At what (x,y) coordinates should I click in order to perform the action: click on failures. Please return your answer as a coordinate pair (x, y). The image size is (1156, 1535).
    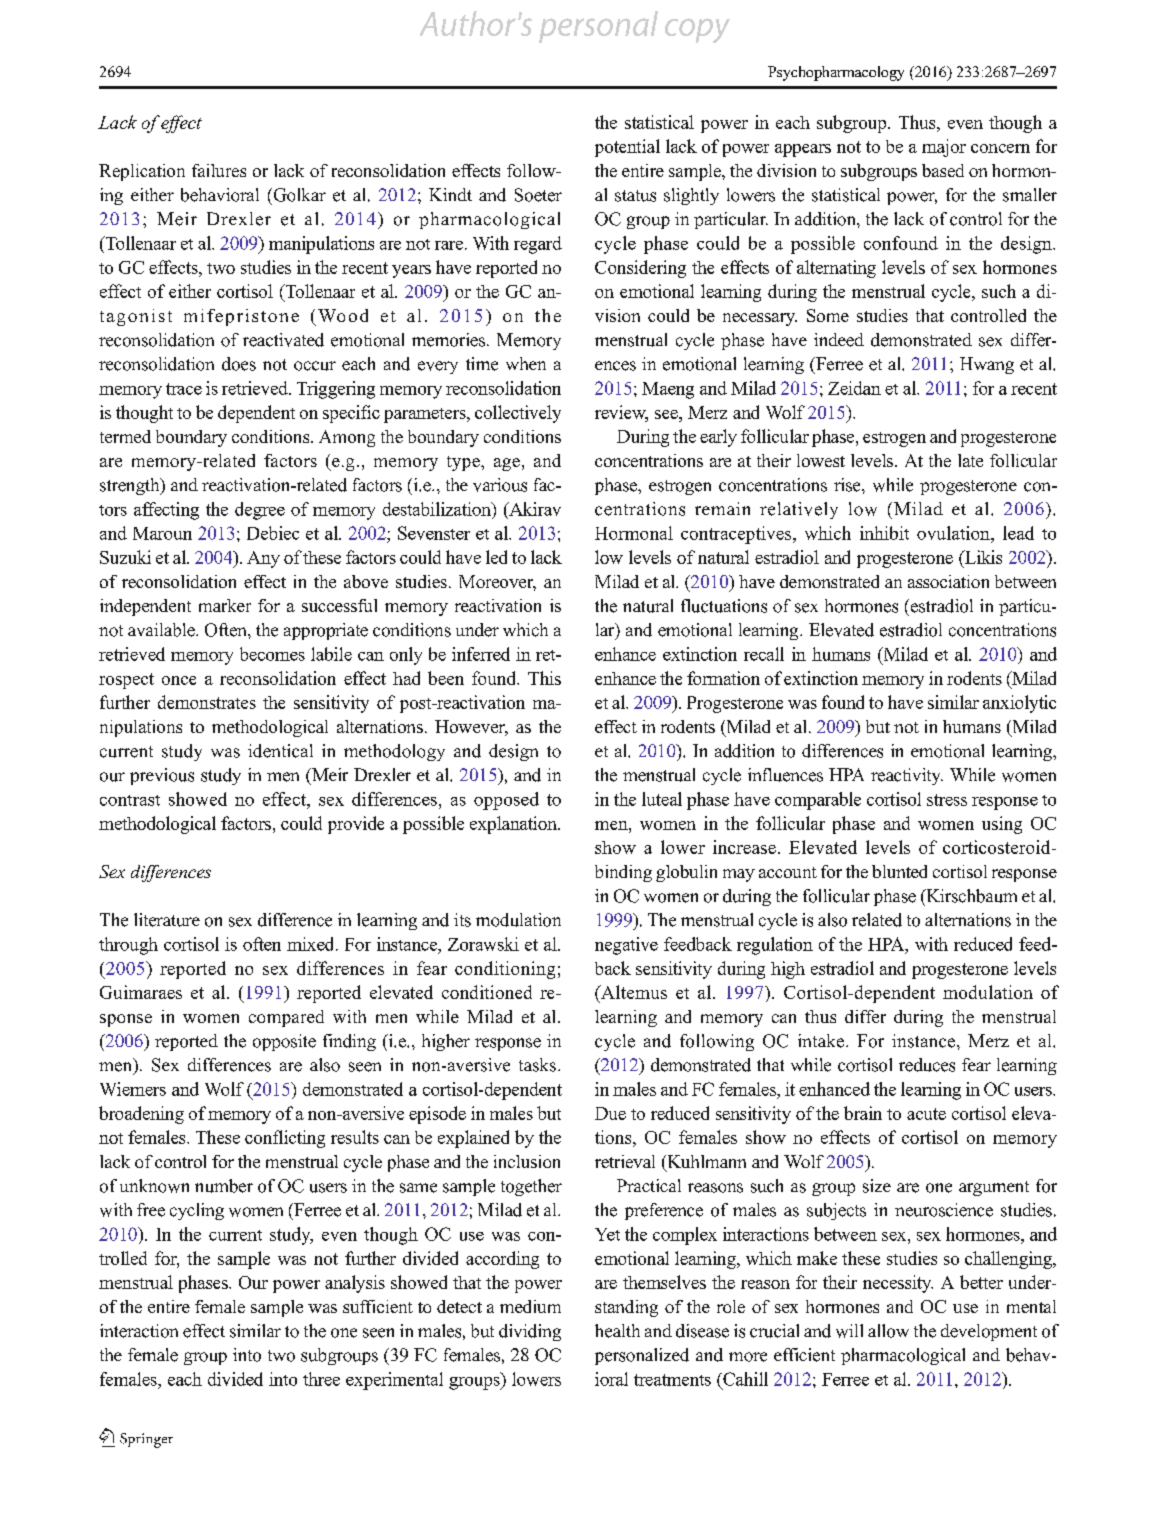
    Looking at the image, I should click on (219, 170).
